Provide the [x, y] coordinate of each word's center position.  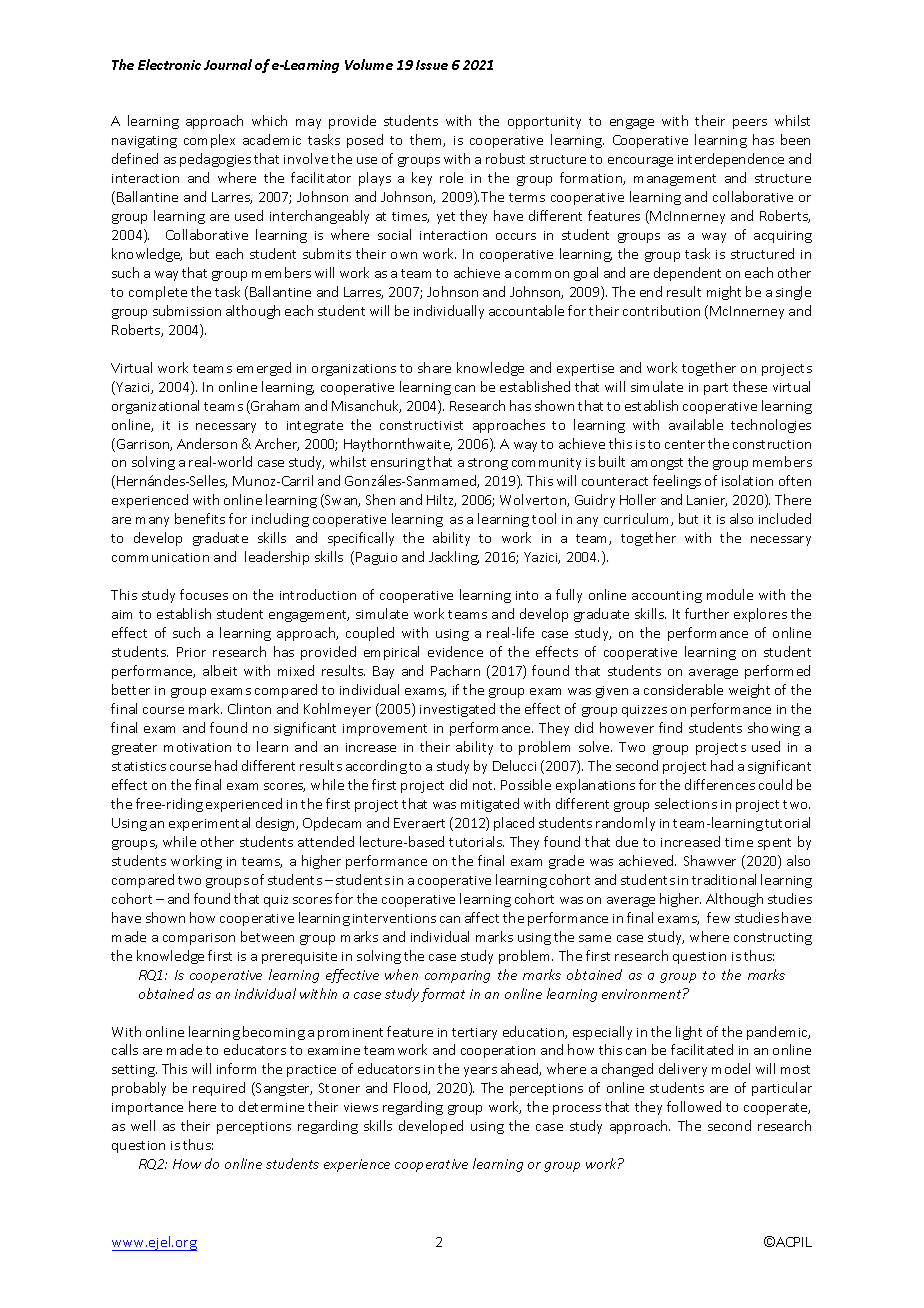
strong [488, 464]
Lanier [707, 501]
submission [187, 310]
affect [482, 917]
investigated [457, 710]
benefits [200, 518]
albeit [220, 670]
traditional [724, 879]
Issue [432, 65]
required [219, 1089]
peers [750, 124]
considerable [683, 689]
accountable [526, 310]
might [724, 293]
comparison [199, 939]
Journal [228, 64]
